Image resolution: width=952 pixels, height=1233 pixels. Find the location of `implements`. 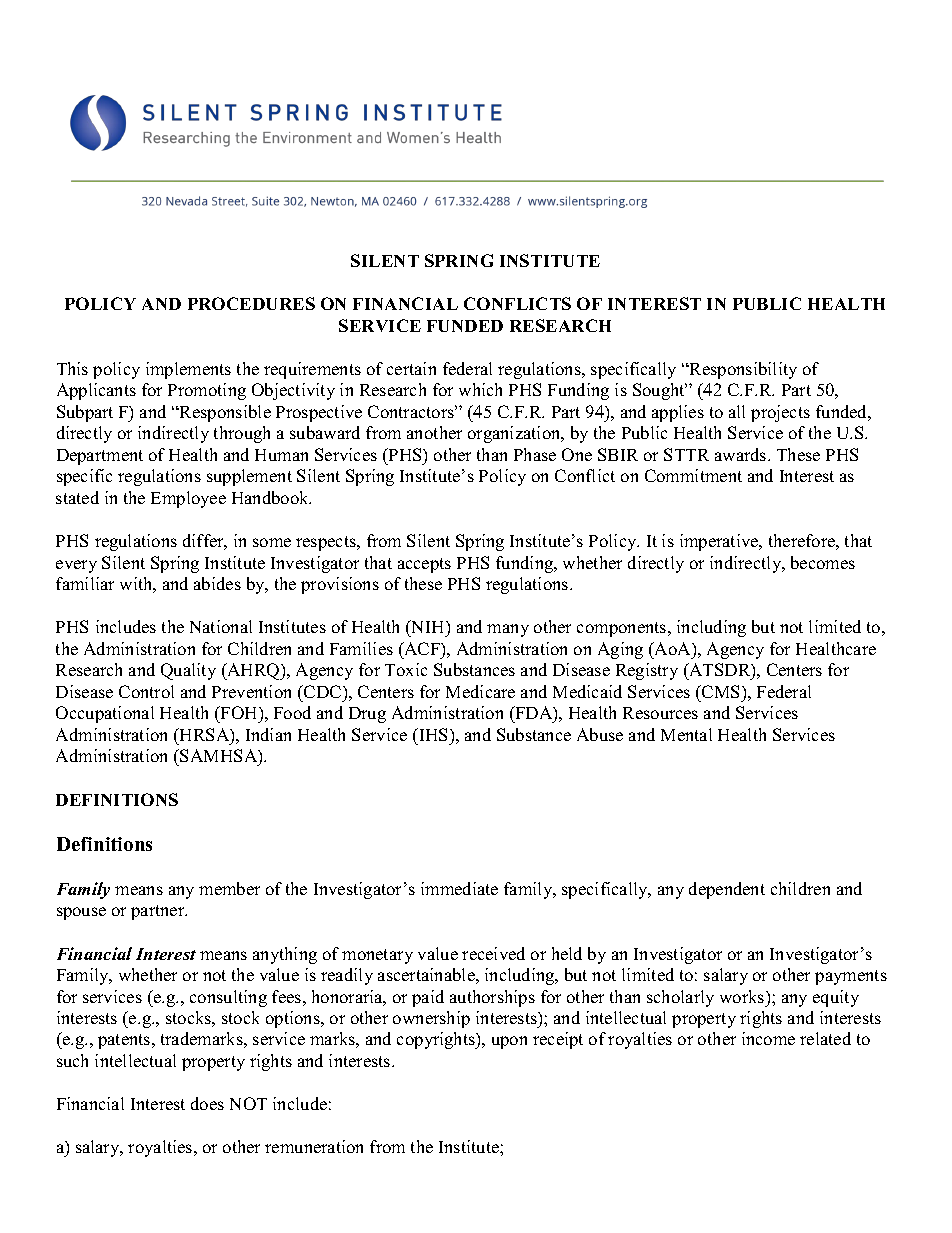

implements is located at coordinates (188, 370).
